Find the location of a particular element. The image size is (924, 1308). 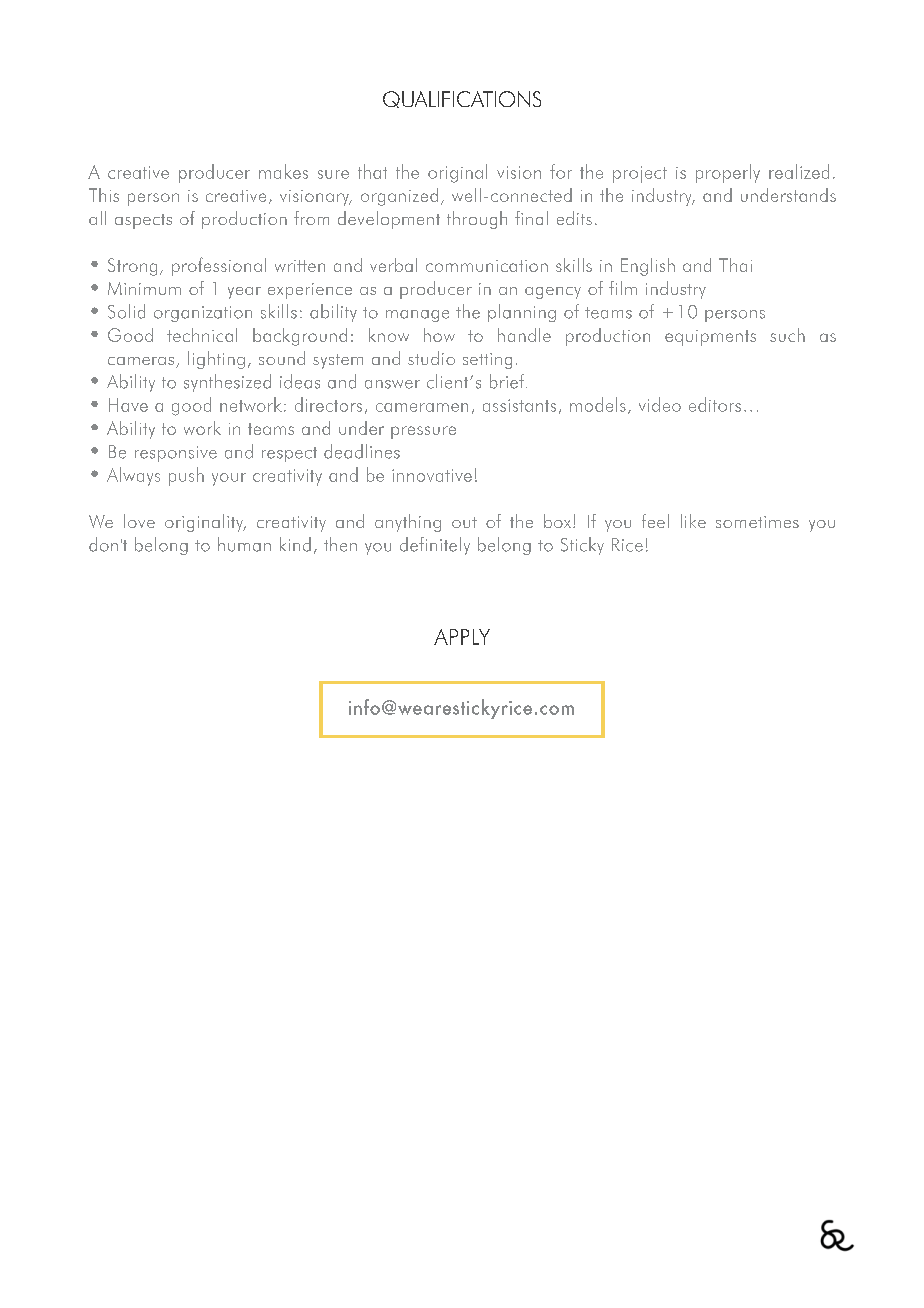

makes is located at coordinates (283, 171).
